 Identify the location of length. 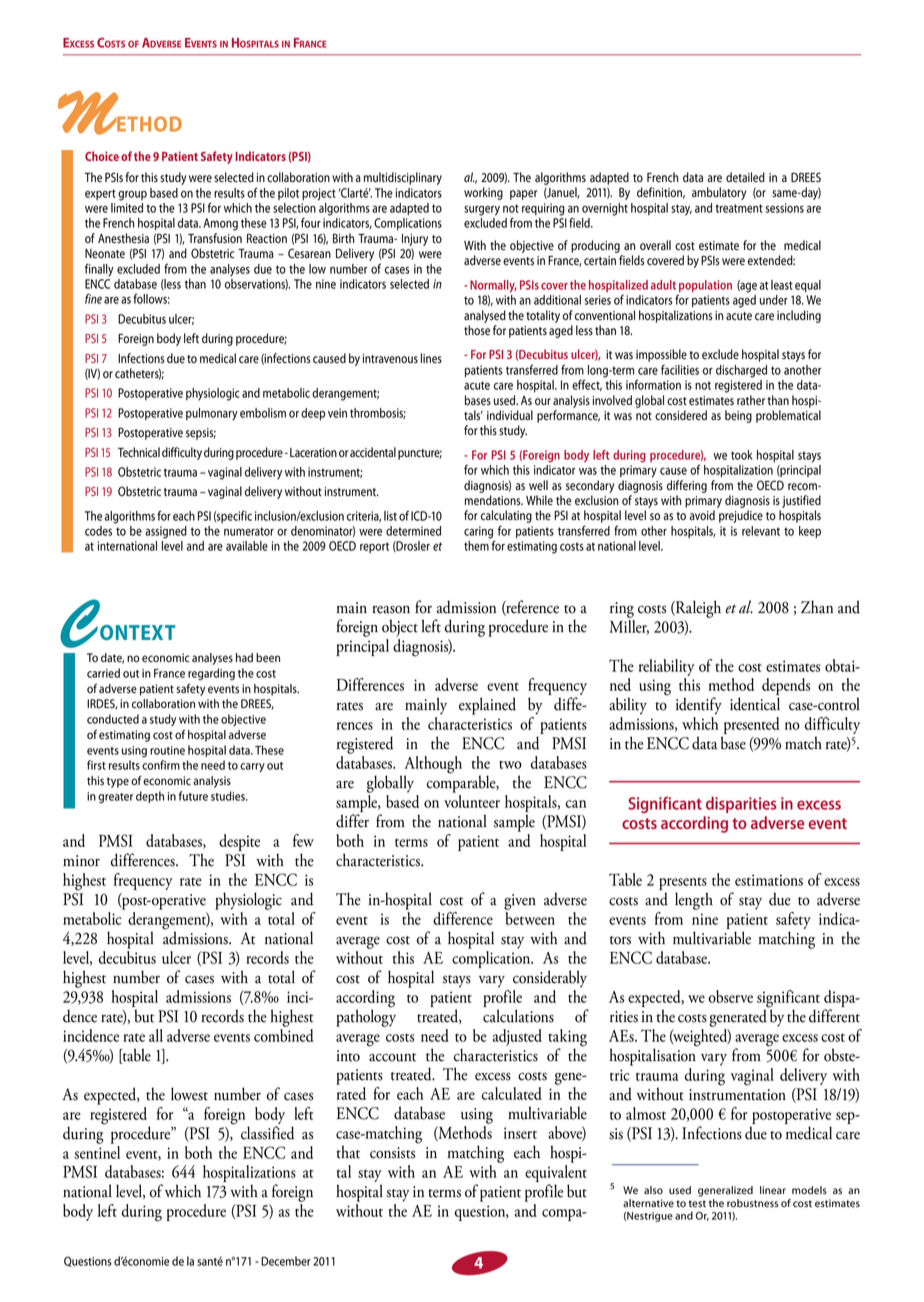
(694, 901).
